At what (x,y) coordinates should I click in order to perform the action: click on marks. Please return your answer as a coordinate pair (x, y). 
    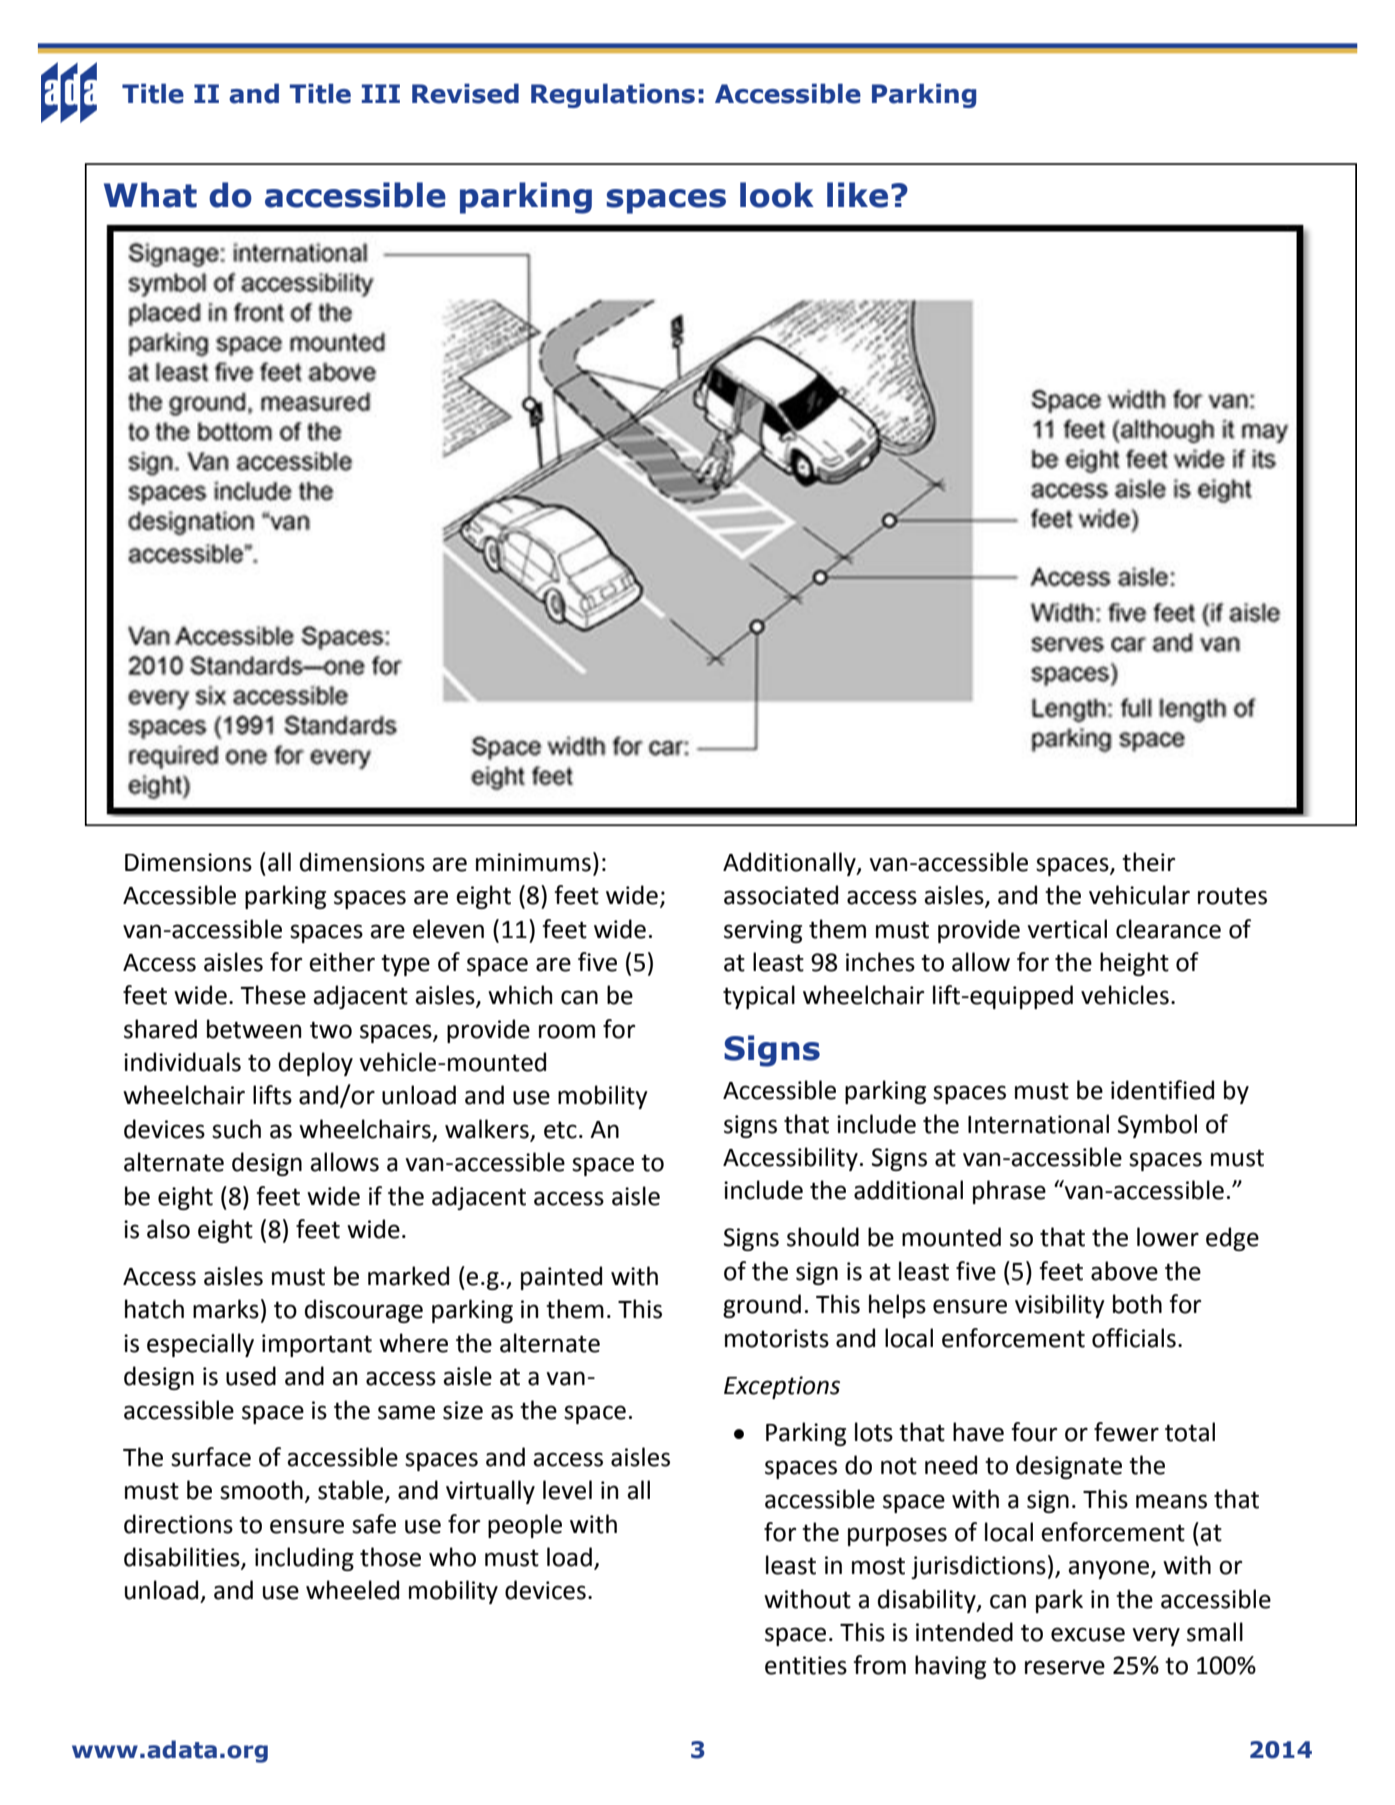
    Looking at the image, I should click on (226, 1309).
